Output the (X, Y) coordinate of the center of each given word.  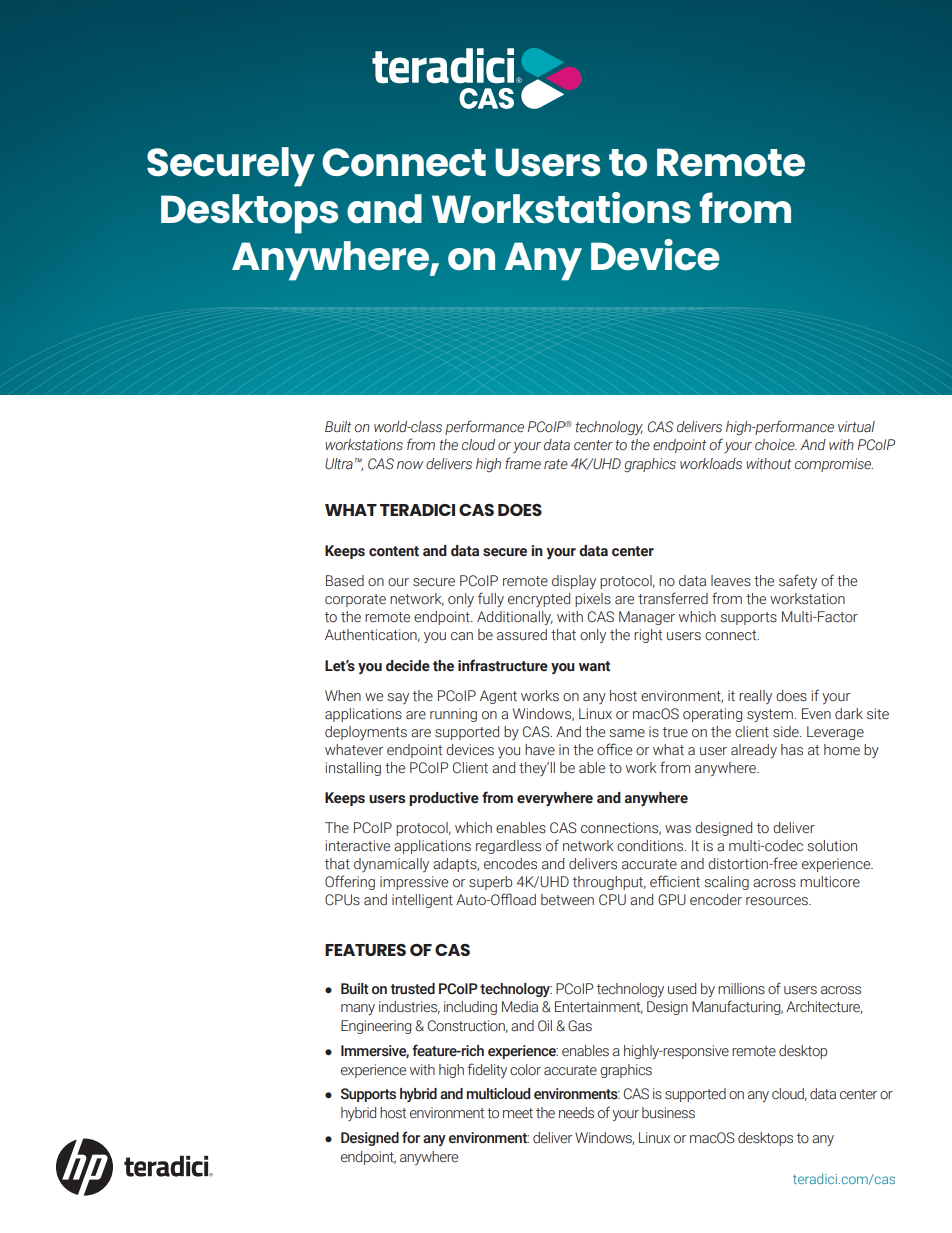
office (614, 749)
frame (523, 463)
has (792, 750)
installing (353, 769)
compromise (834, 465)
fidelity (487, 1070)
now (410, 465)
